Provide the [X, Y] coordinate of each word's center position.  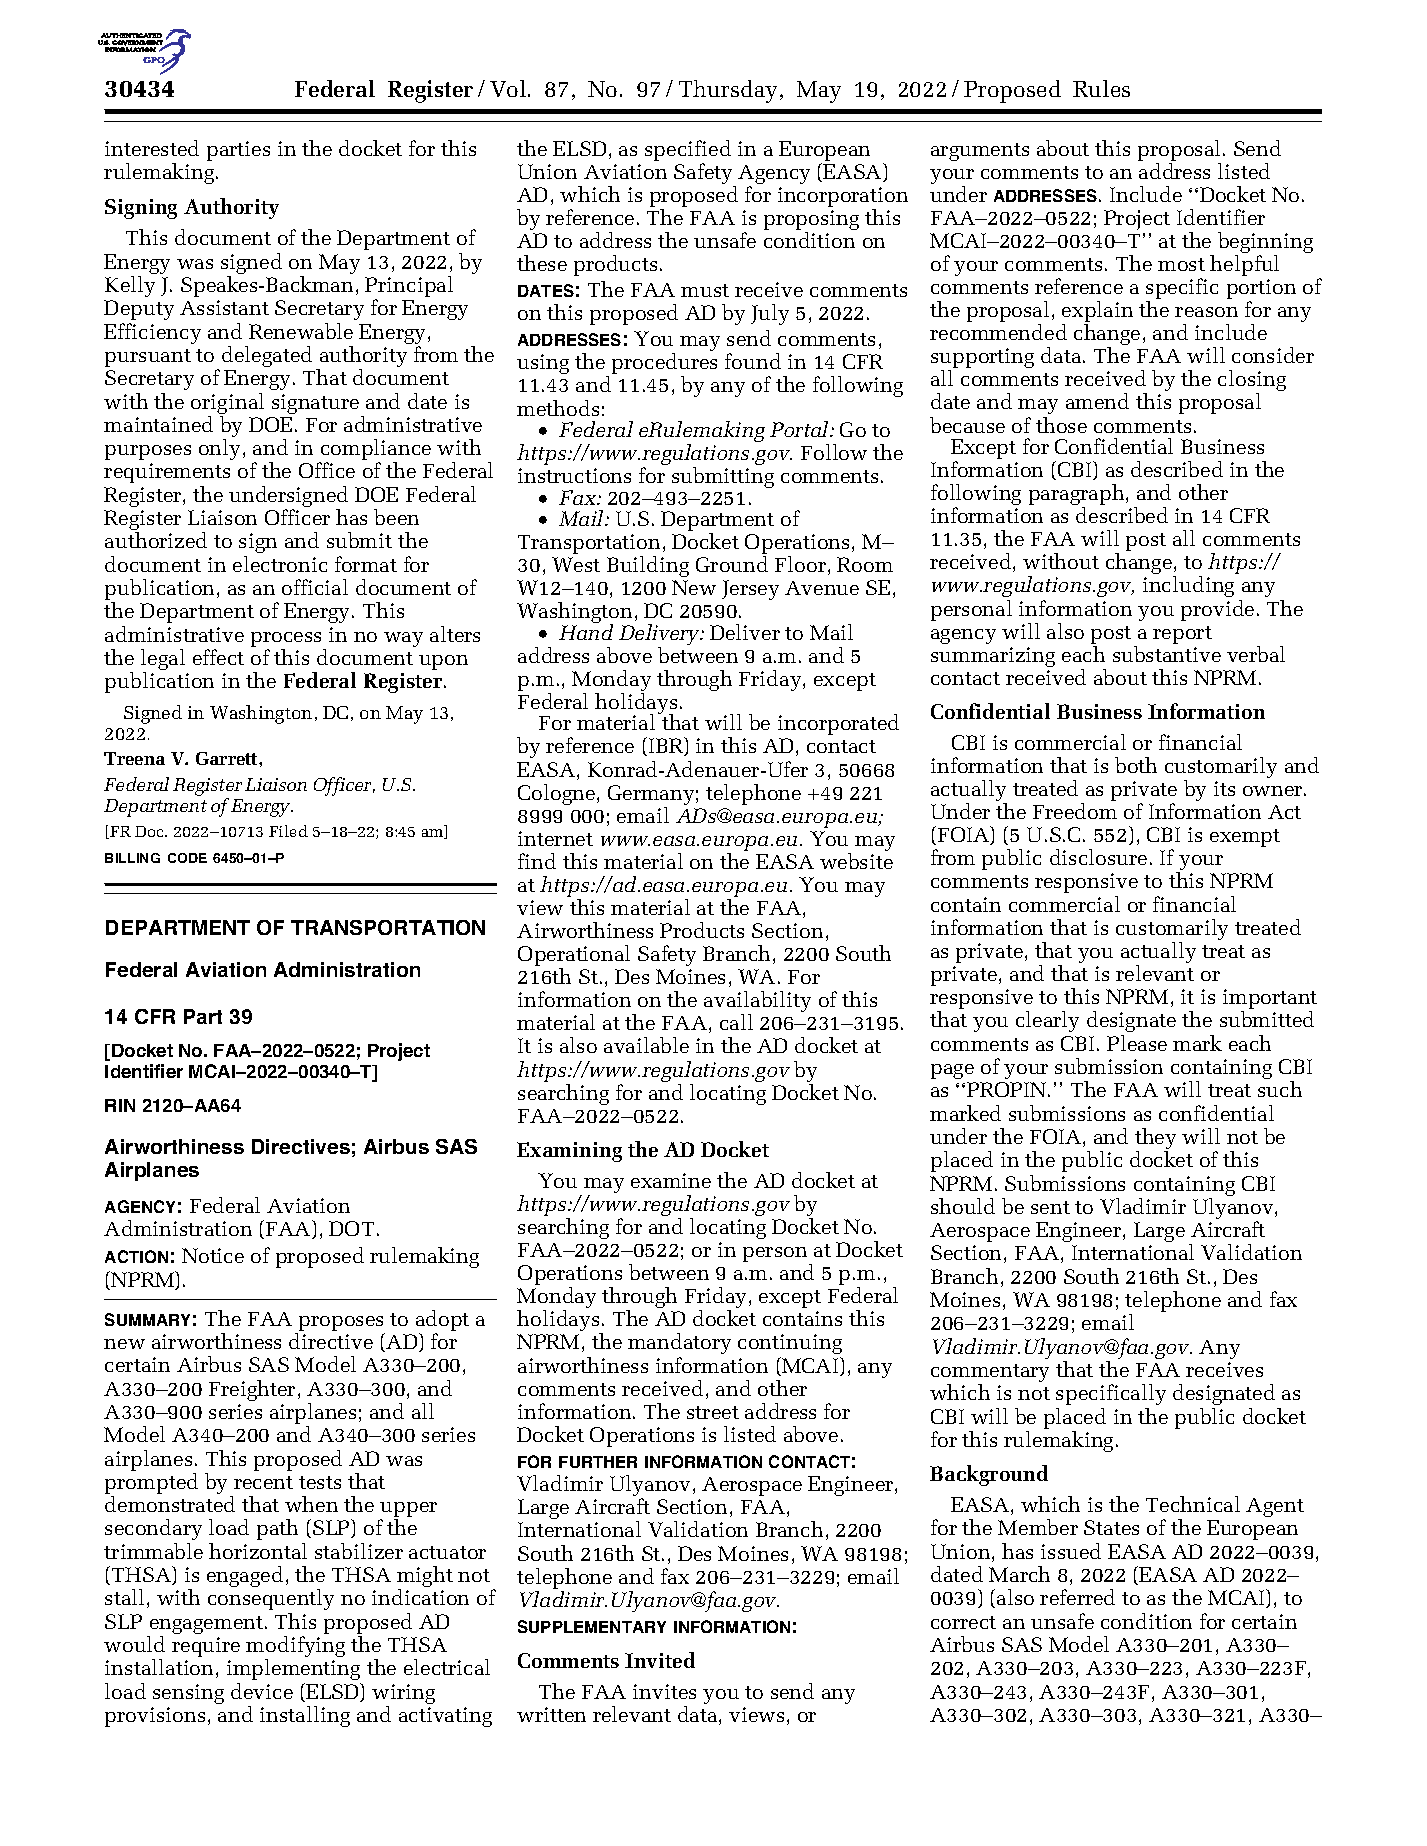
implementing [294, 1671]
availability [757, 1003]
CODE [187, 858]
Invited [660, 1660]
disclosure [1098, 857]
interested [152, 148]
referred [1077, 1597]
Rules [1101, 88]
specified [688, 152]
